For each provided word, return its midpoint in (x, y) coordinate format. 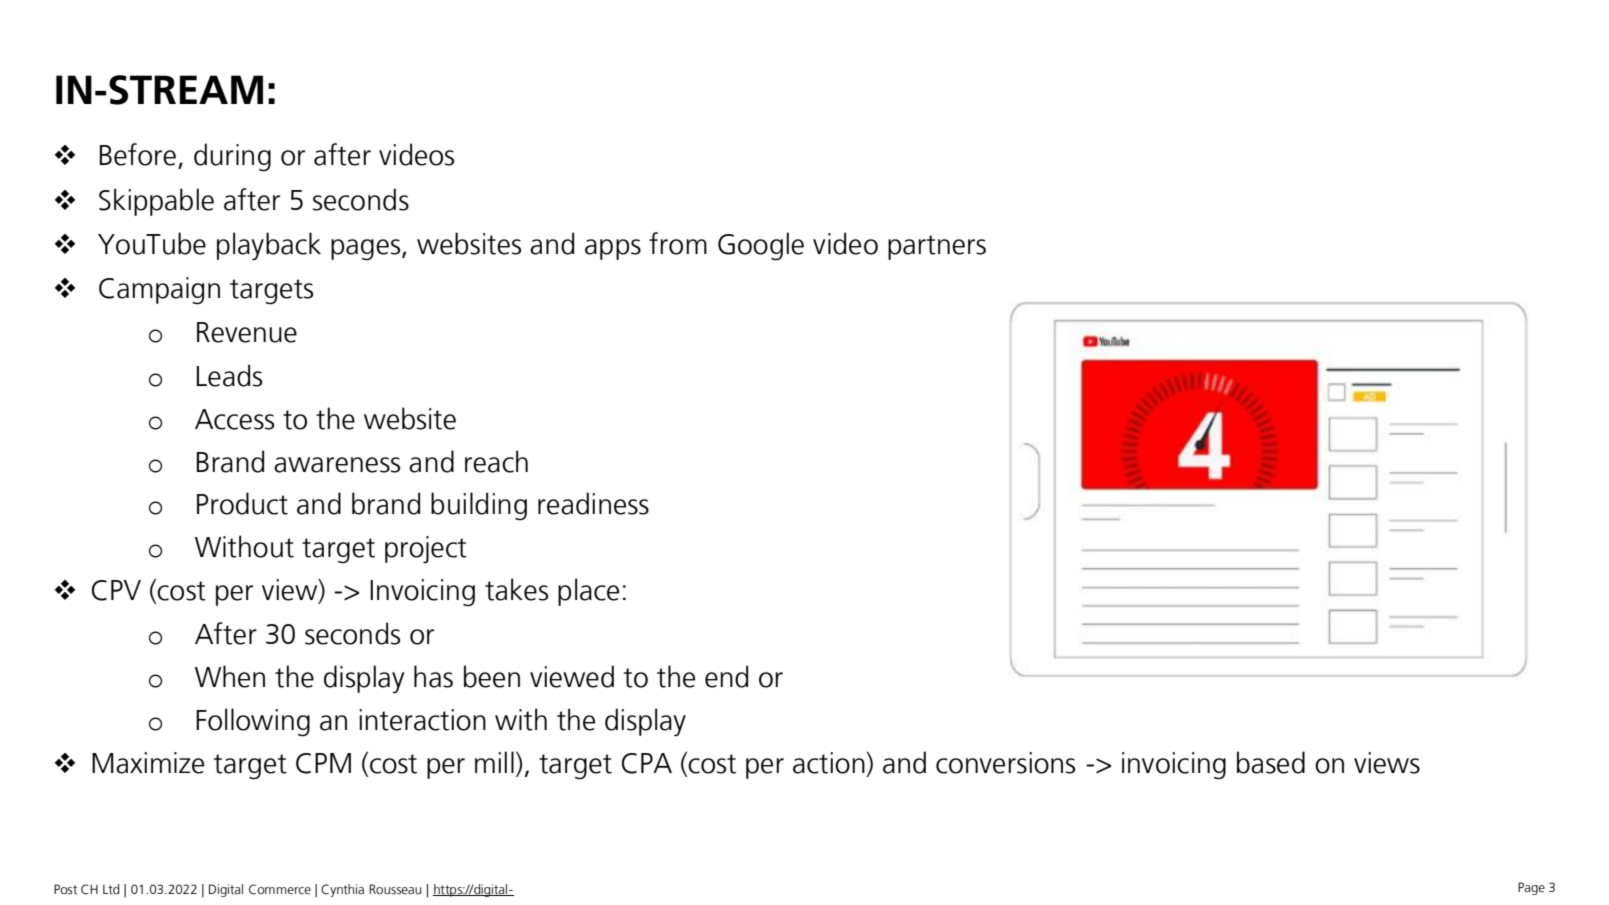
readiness (593, 503)
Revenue (247, 332)
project (426, 550)
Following (253, 722)
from (678, 243)
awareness (337, 465)
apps (613, 249)
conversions (1005, 763)
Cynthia (342, 890)
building (479, 506)
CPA (647, 763)
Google (761, 246)
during (232, 157)
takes (516, 589)
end (726, 676)
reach (496, 461)
